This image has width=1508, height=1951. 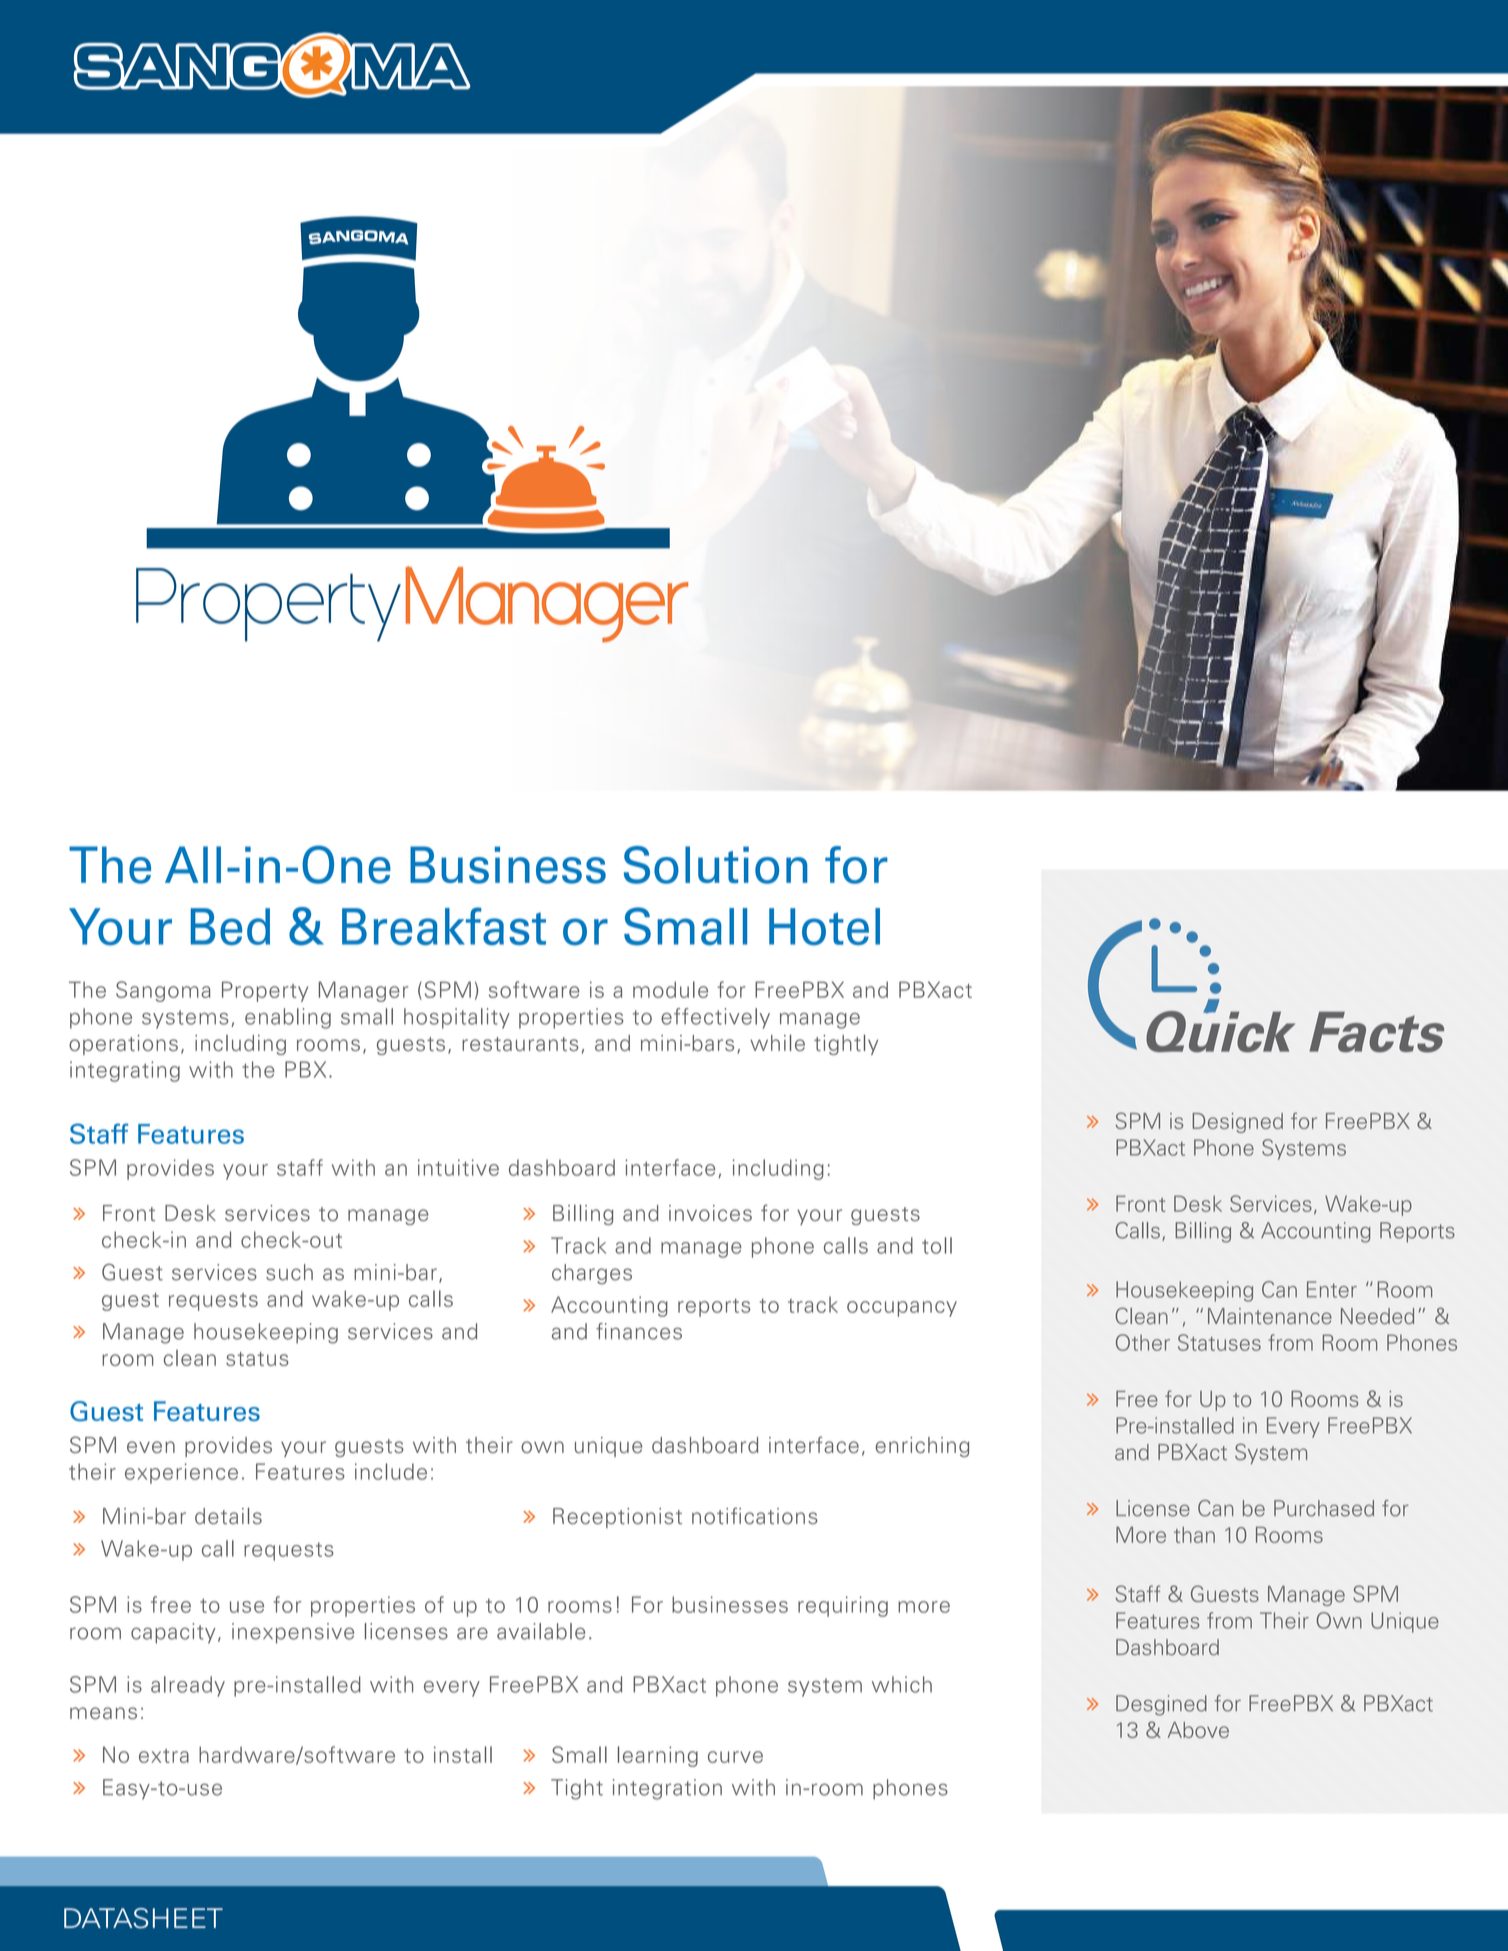 What do you see at coordinates (289, 1272) in the image?
I see `such` at bounding box center [289, 1272].
